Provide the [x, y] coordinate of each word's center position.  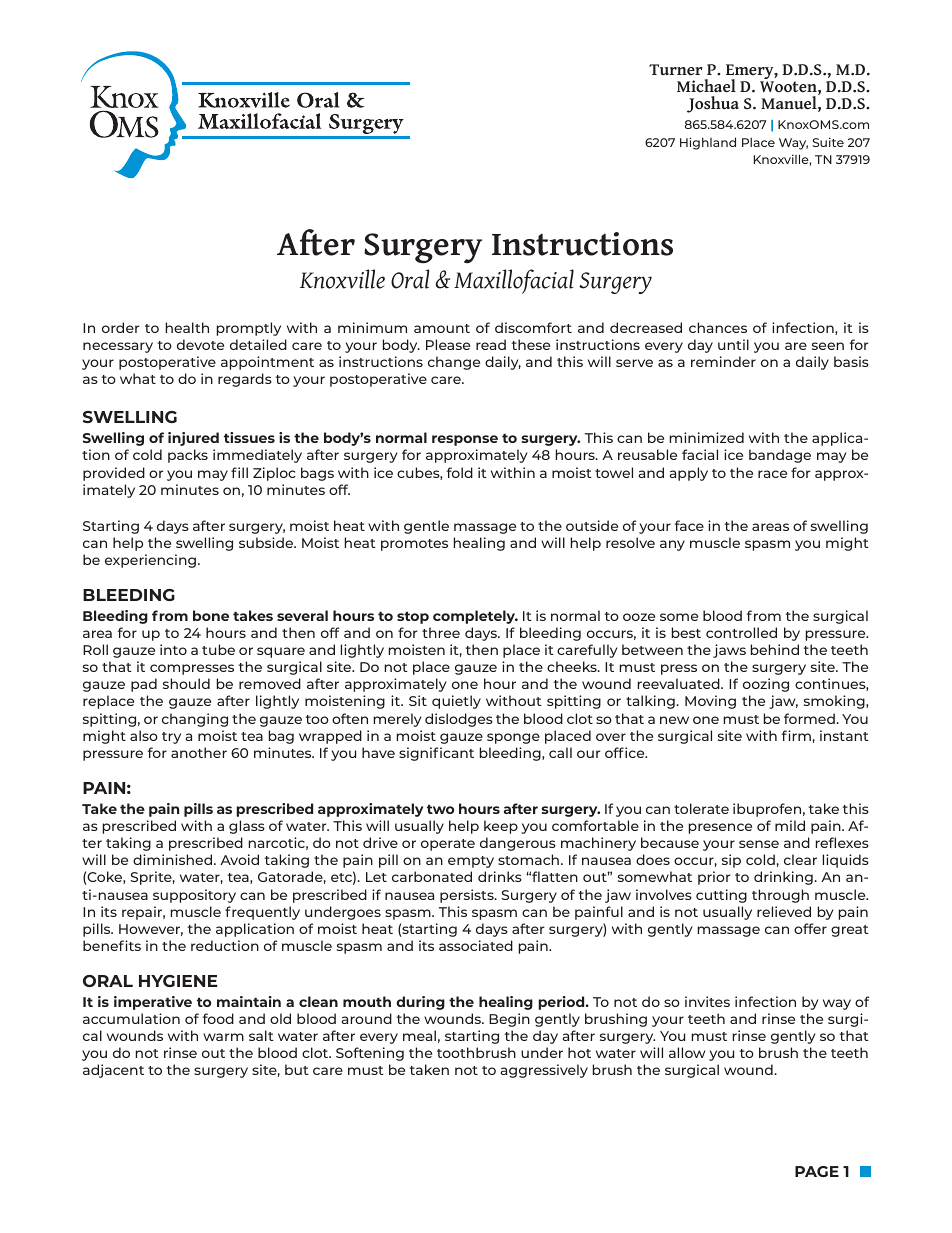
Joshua [713, 104]
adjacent [113, 1071]
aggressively [544, 1071]
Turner [676, 69]
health [187, 327]
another [199, 752]
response [465, 440]
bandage [780, 456]
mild [790, 825]
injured [193, 439]
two [440, 809]
